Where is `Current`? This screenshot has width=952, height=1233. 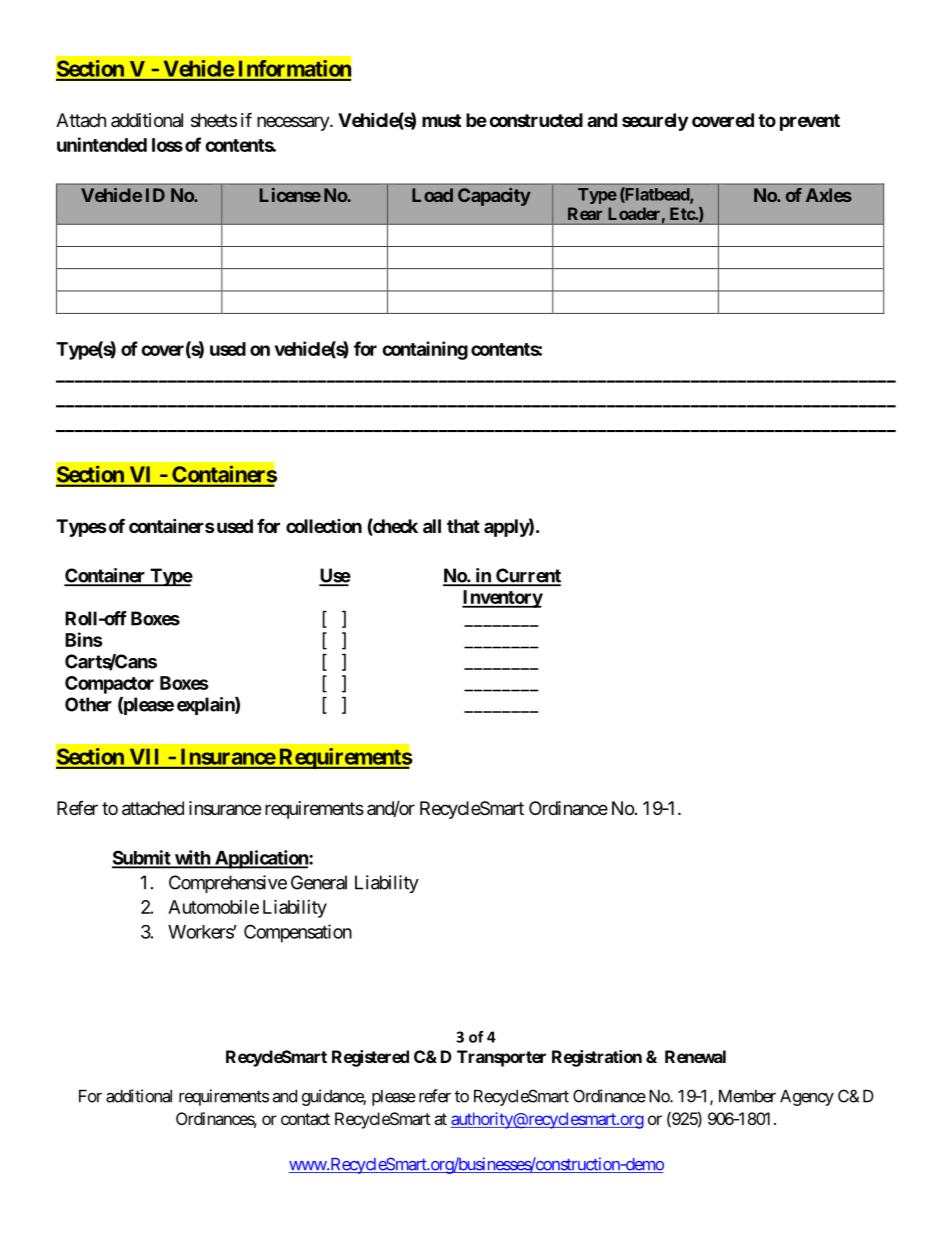
Current is located at coordinates (527, 576).
